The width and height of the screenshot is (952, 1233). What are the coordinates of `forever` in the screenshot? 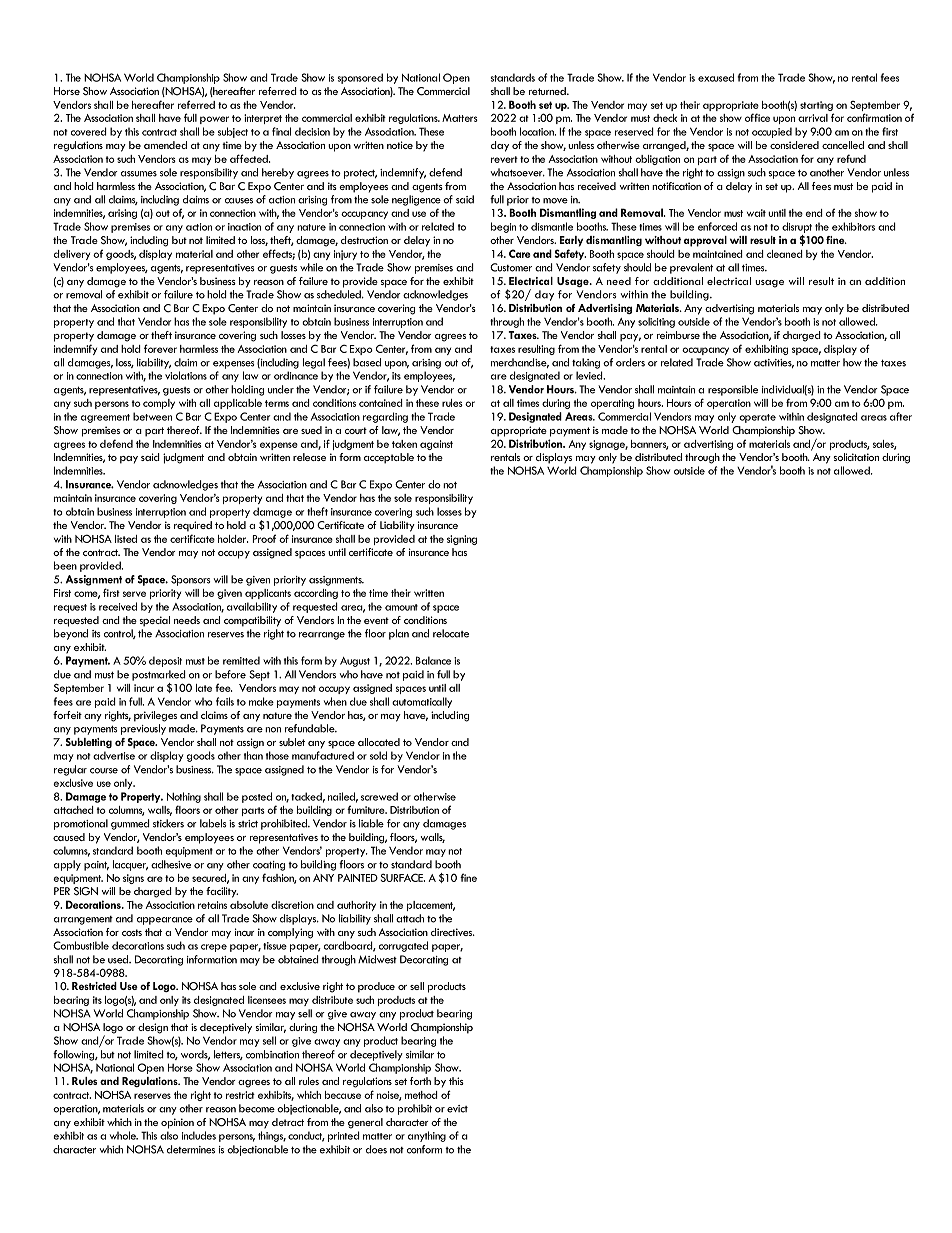 It's located at (160, 348).
